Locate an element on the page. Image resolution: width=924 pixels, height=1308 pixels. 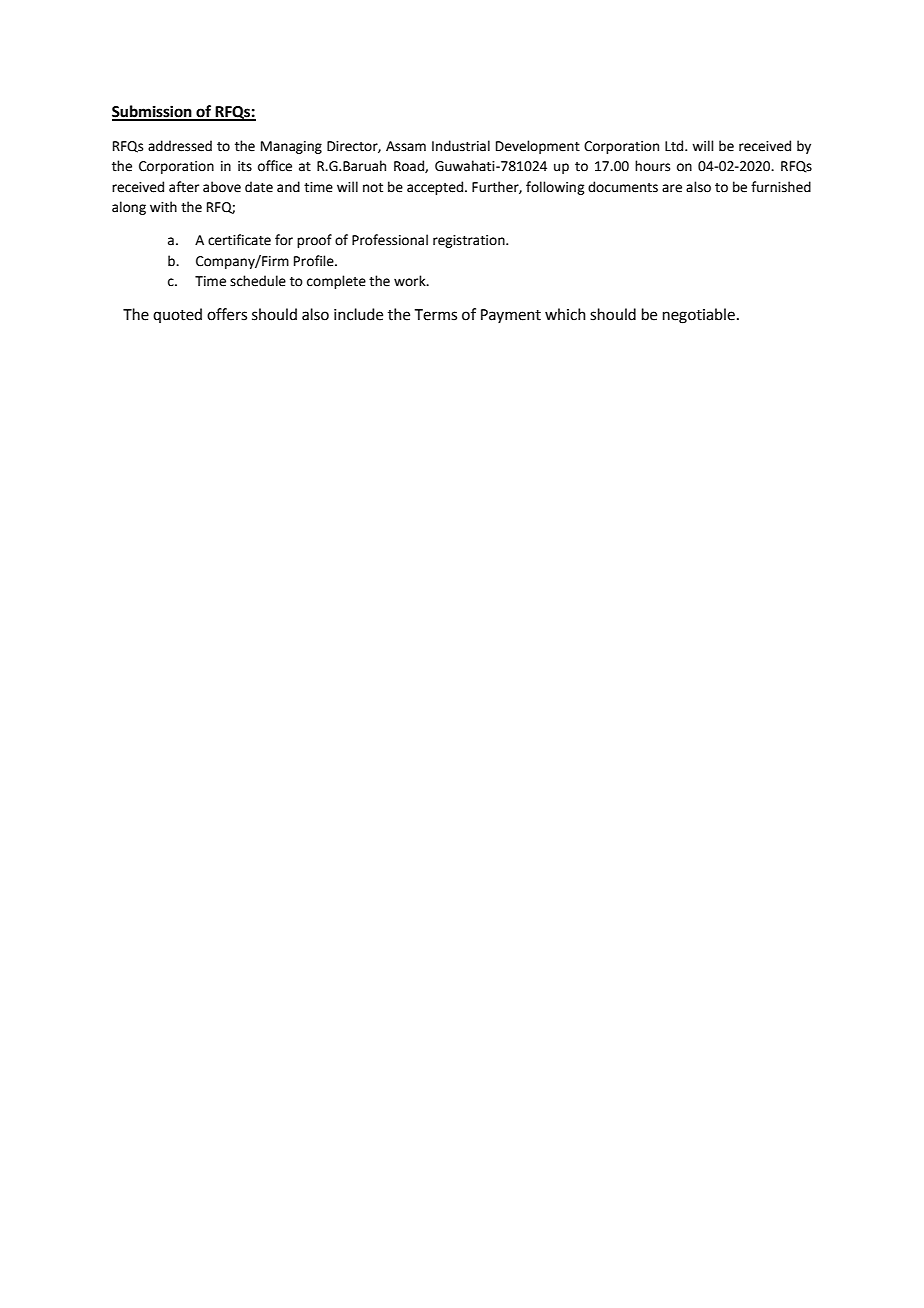
Industrial is located at coordinates (461, 146).
